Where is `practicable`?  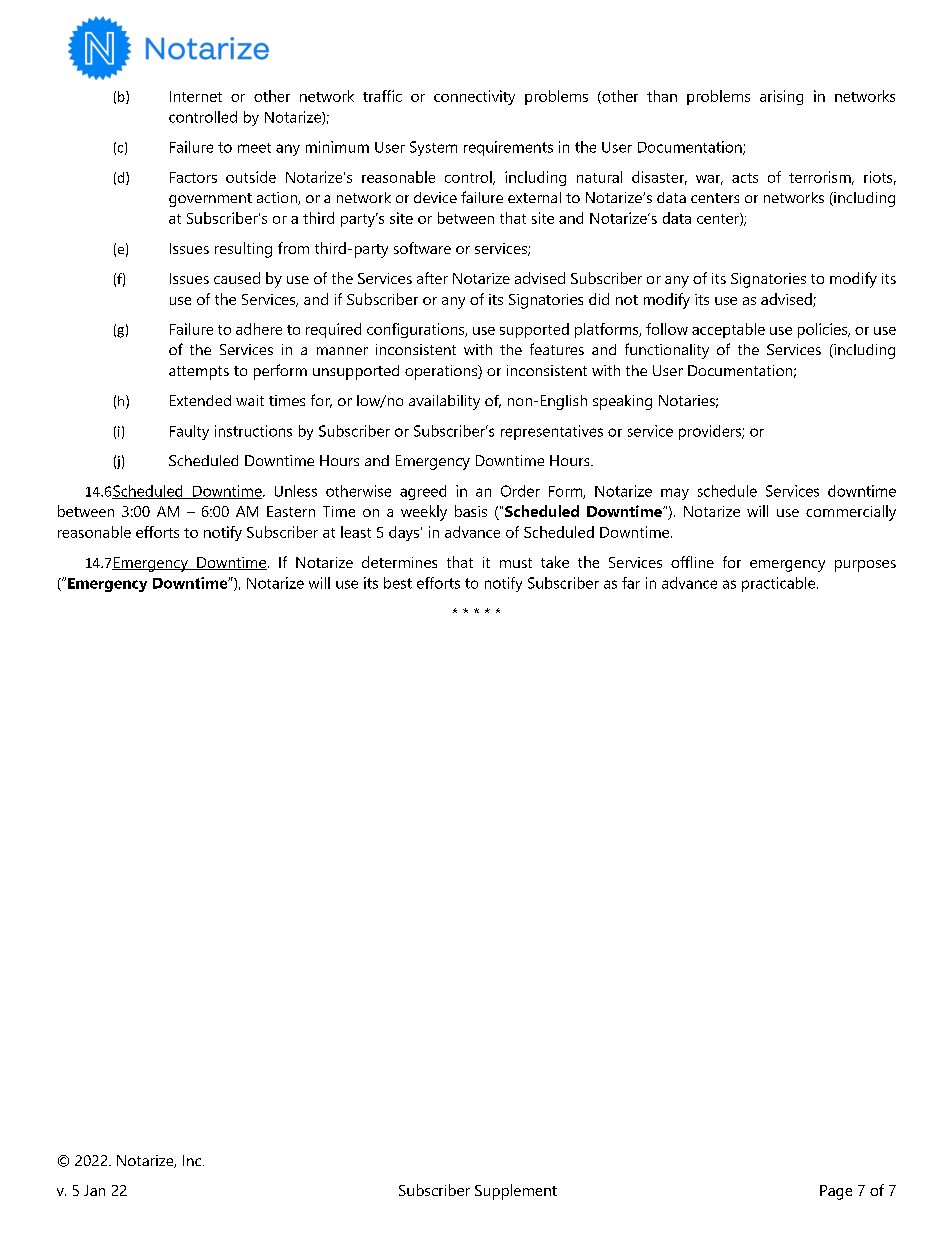
practicable is located at coordinates (780, 584).
